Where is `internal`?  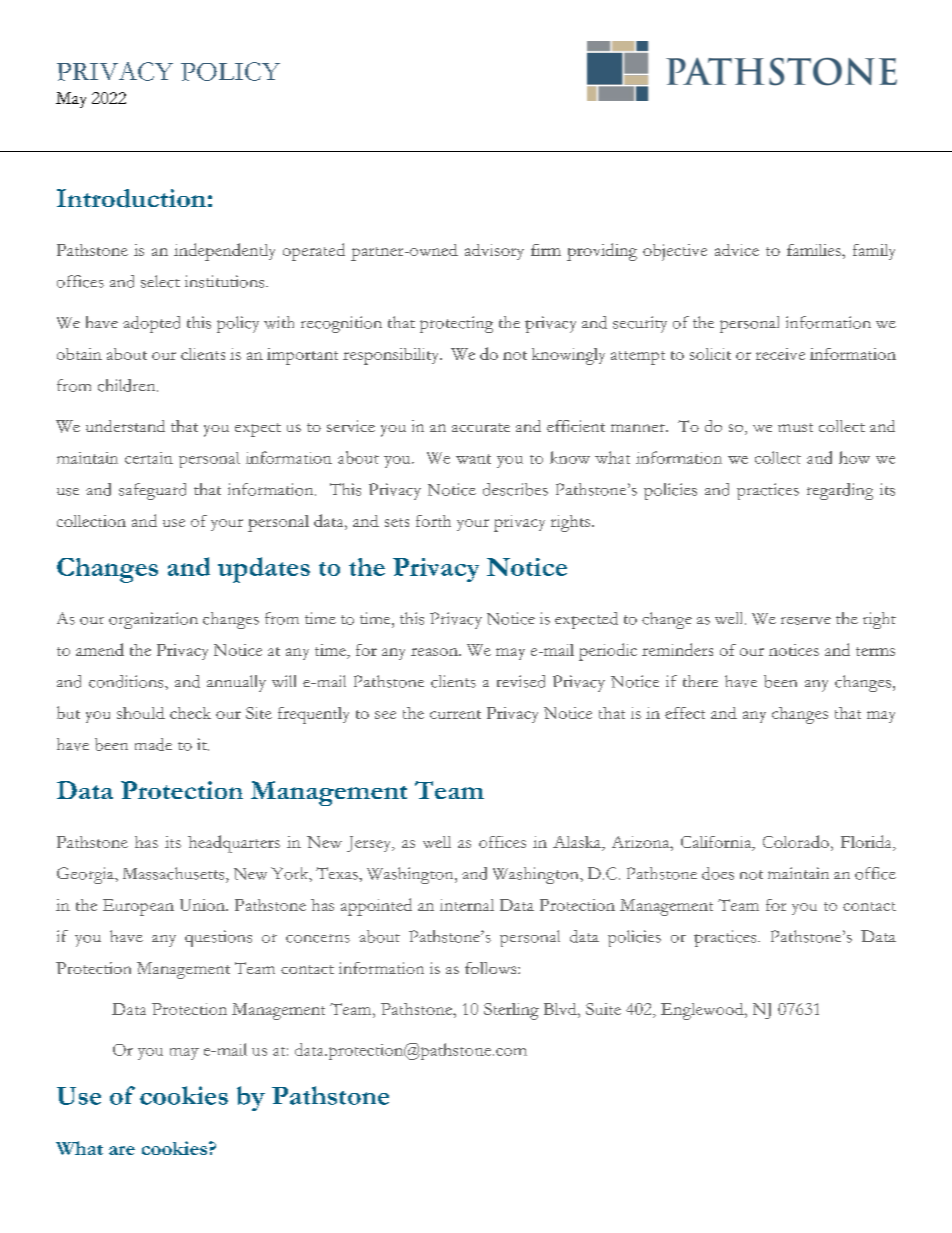
internal is located at coordinates (467, 905).
